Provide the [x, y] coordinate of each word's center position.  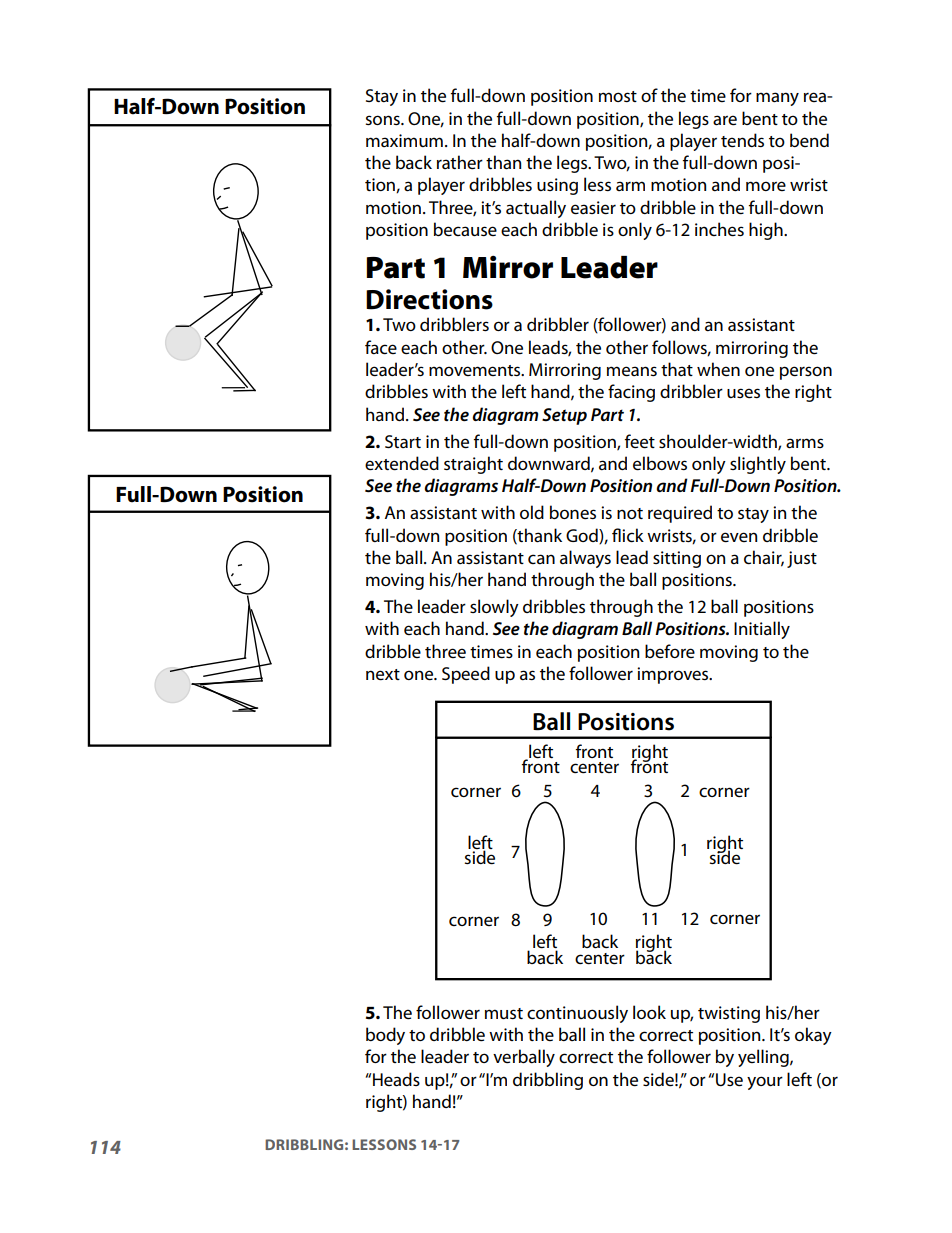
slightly [758, 465]
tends [742, 140]
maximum [404, 140]
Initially [762, 630]
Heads [396, 1079]
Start [403, 441]
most [618, 96]
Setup [564, 416]
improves [674, 675]
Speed [466, 675]
